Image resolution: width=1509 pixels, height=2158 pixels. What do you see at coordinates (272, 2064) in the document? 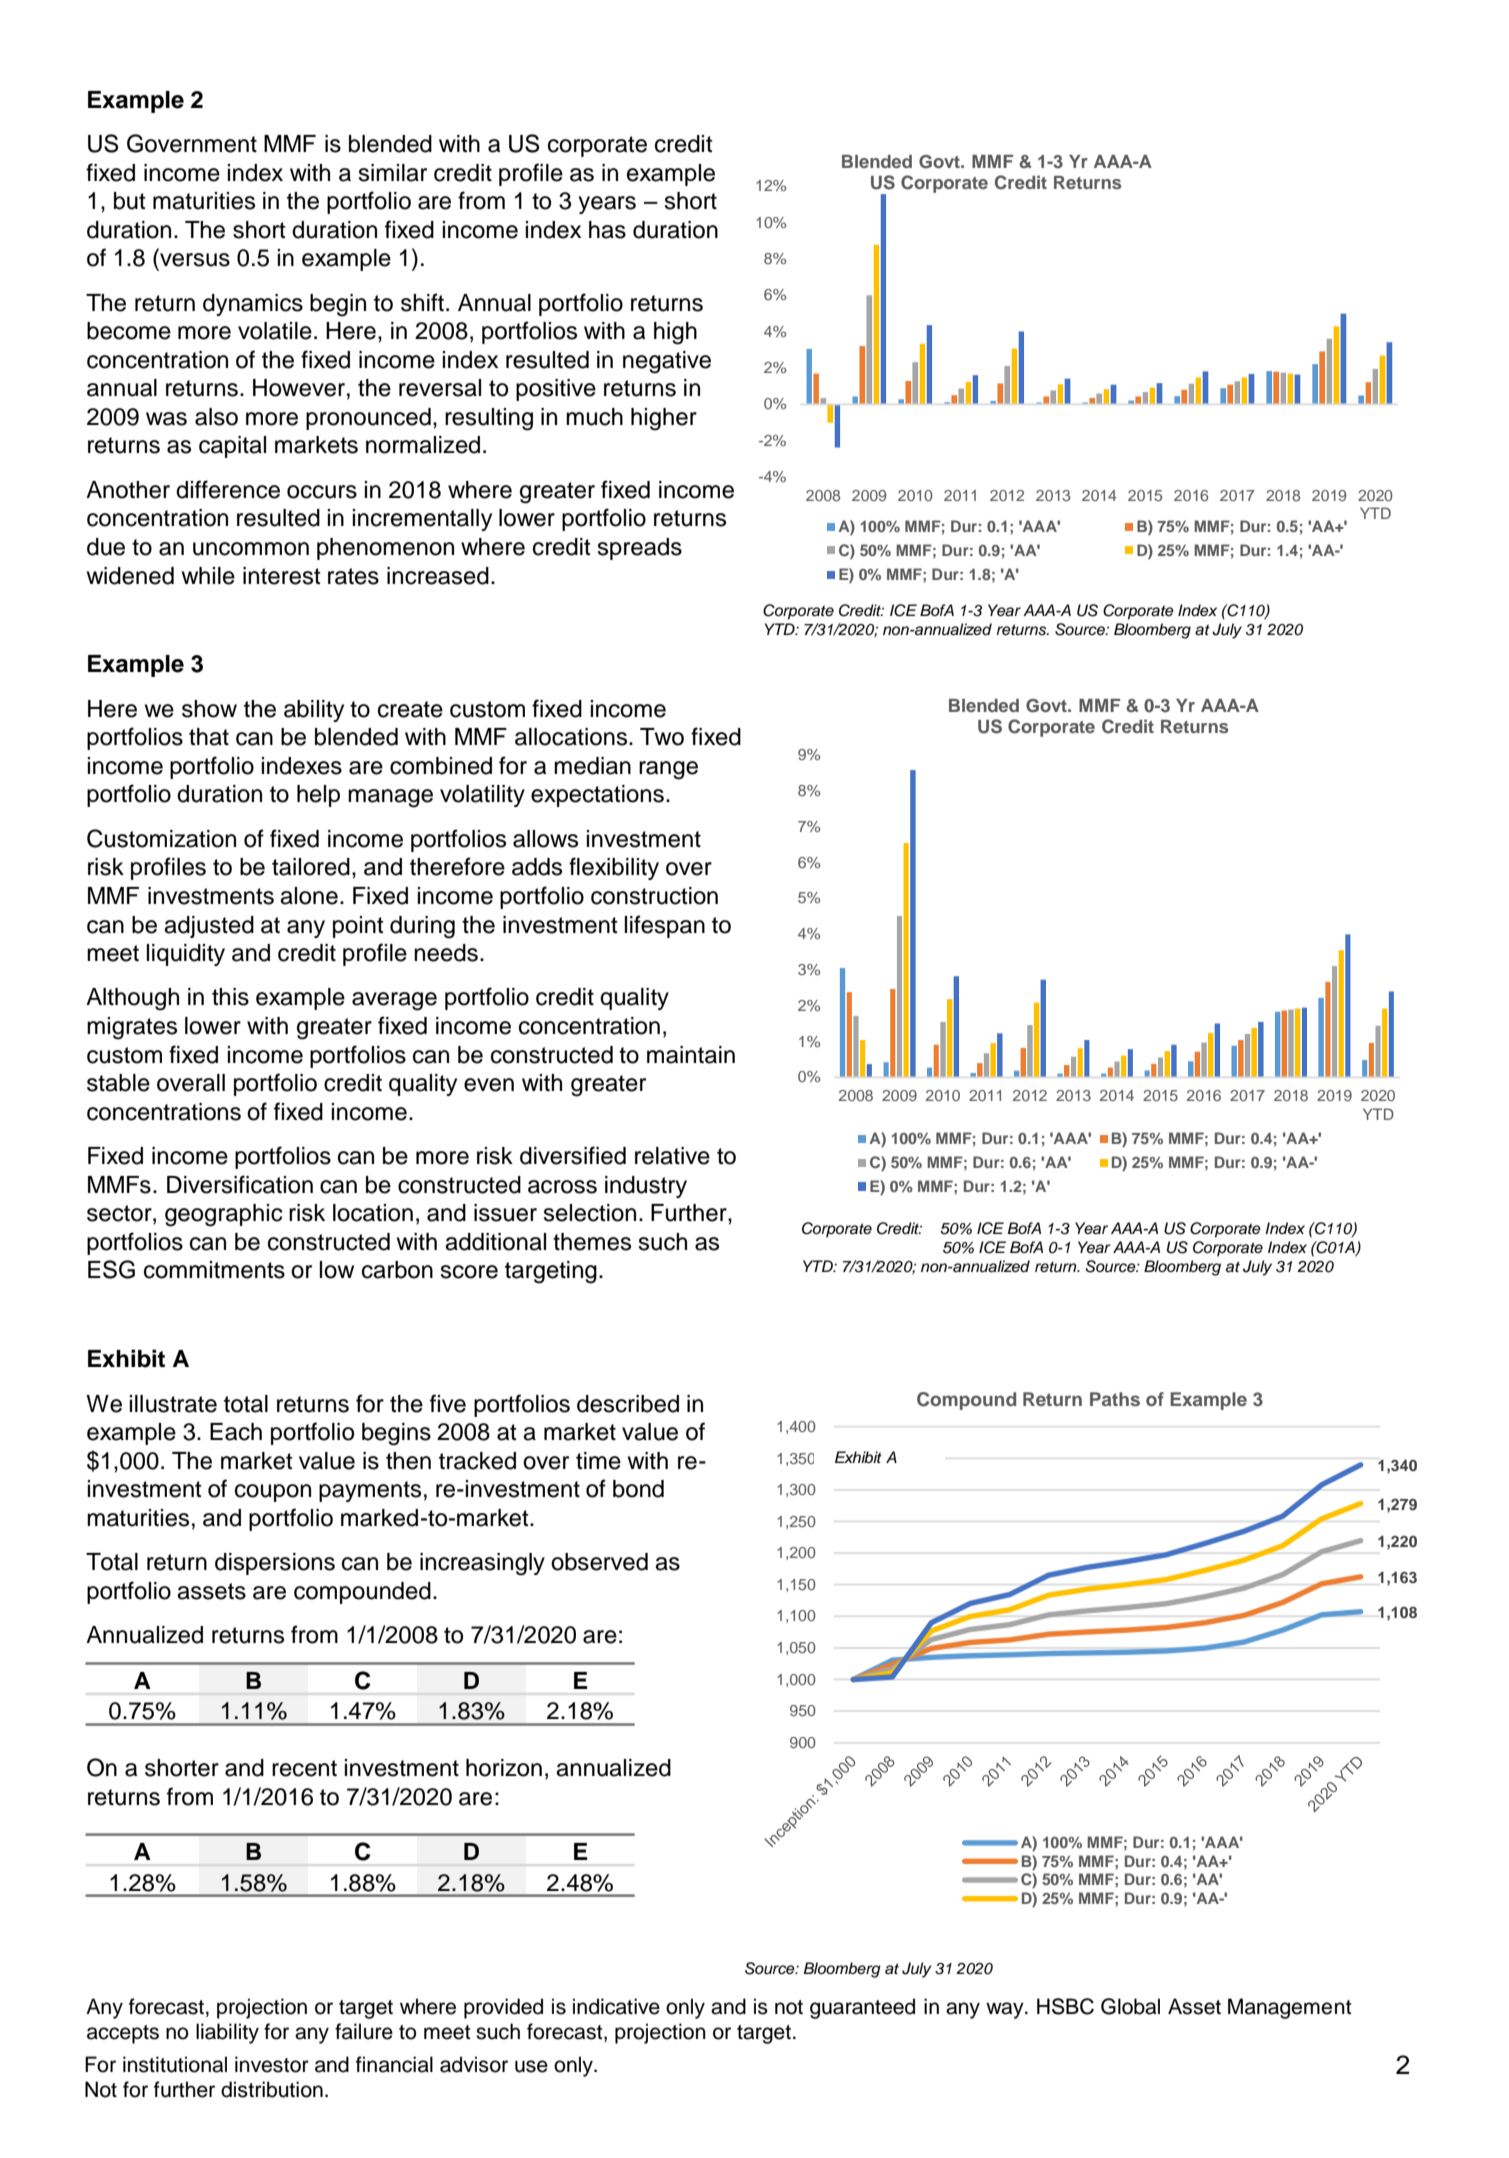
I see `investor` at bounding box center [272, 2064].
